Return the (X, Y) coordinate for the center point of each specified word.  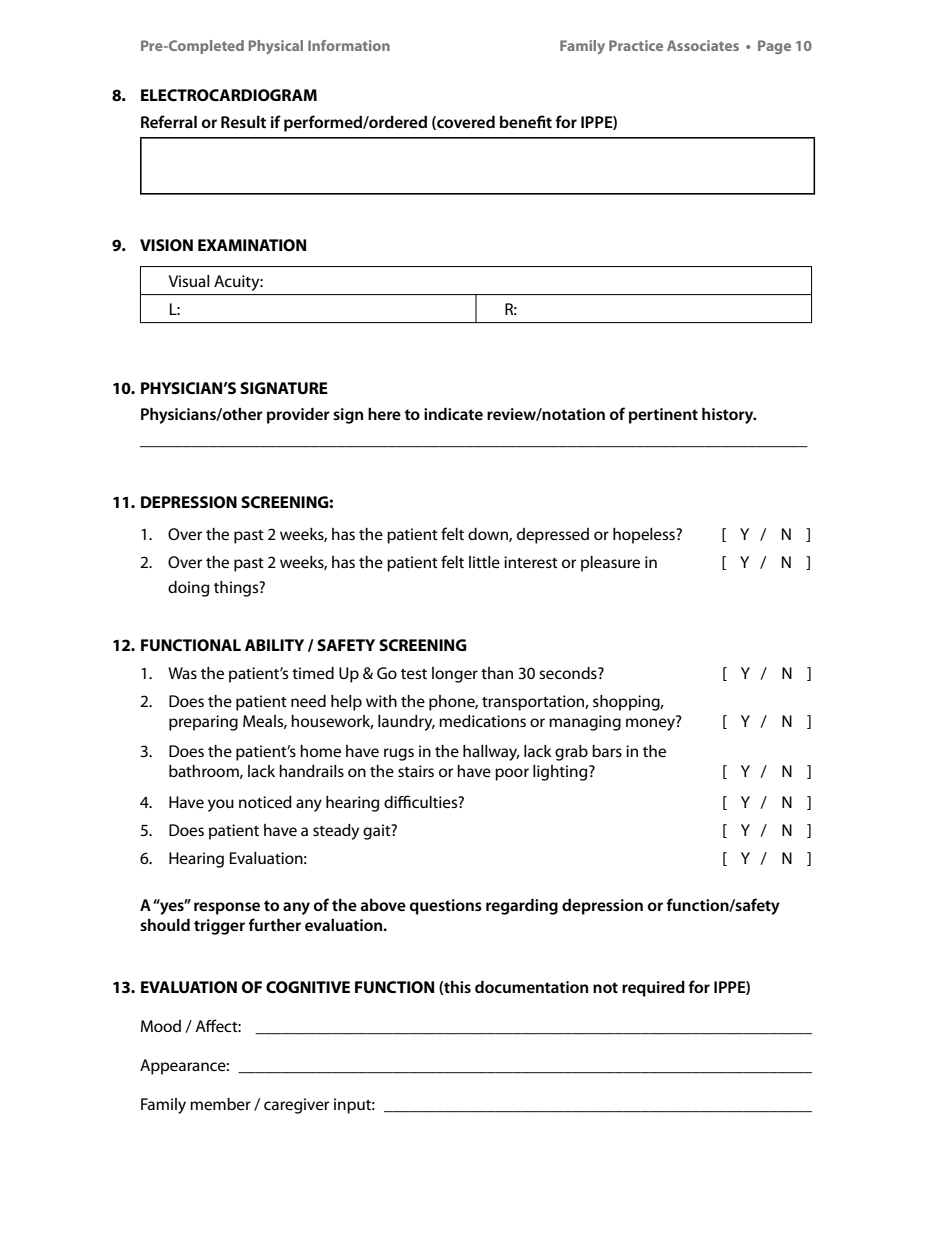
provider (298, 416)
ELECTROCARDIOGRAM (229, 95)
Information (349, 45)
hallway (491, 753)
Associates (703, 45)
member (220, 1104)
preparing (203, 723)
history (729, 416)
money (651, 723)
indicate (453, 414)
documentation (531, 987)
